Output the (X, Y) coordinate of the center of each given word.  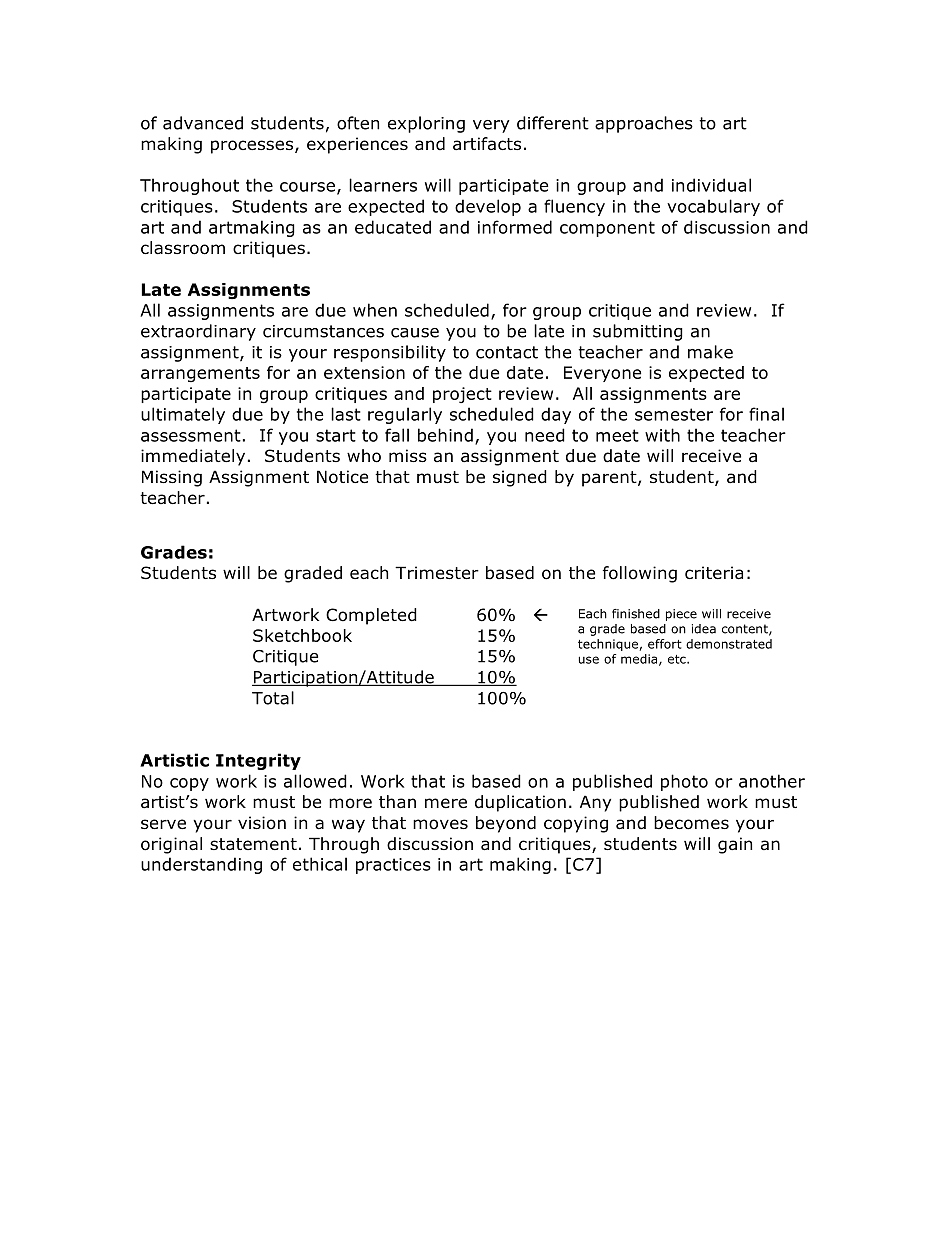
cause (415, 333)
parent (610, 479)
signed (520, 478)
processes (253, 147)
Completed (371, 616)
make (710, 352)
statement (253, 844)
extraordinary (198, 332)
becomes (691, 823)
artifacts (487, 144)
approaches (644, 124)
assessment (191, 435)
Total (273, 698)
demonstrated (729, 644)
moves (440, 824)
